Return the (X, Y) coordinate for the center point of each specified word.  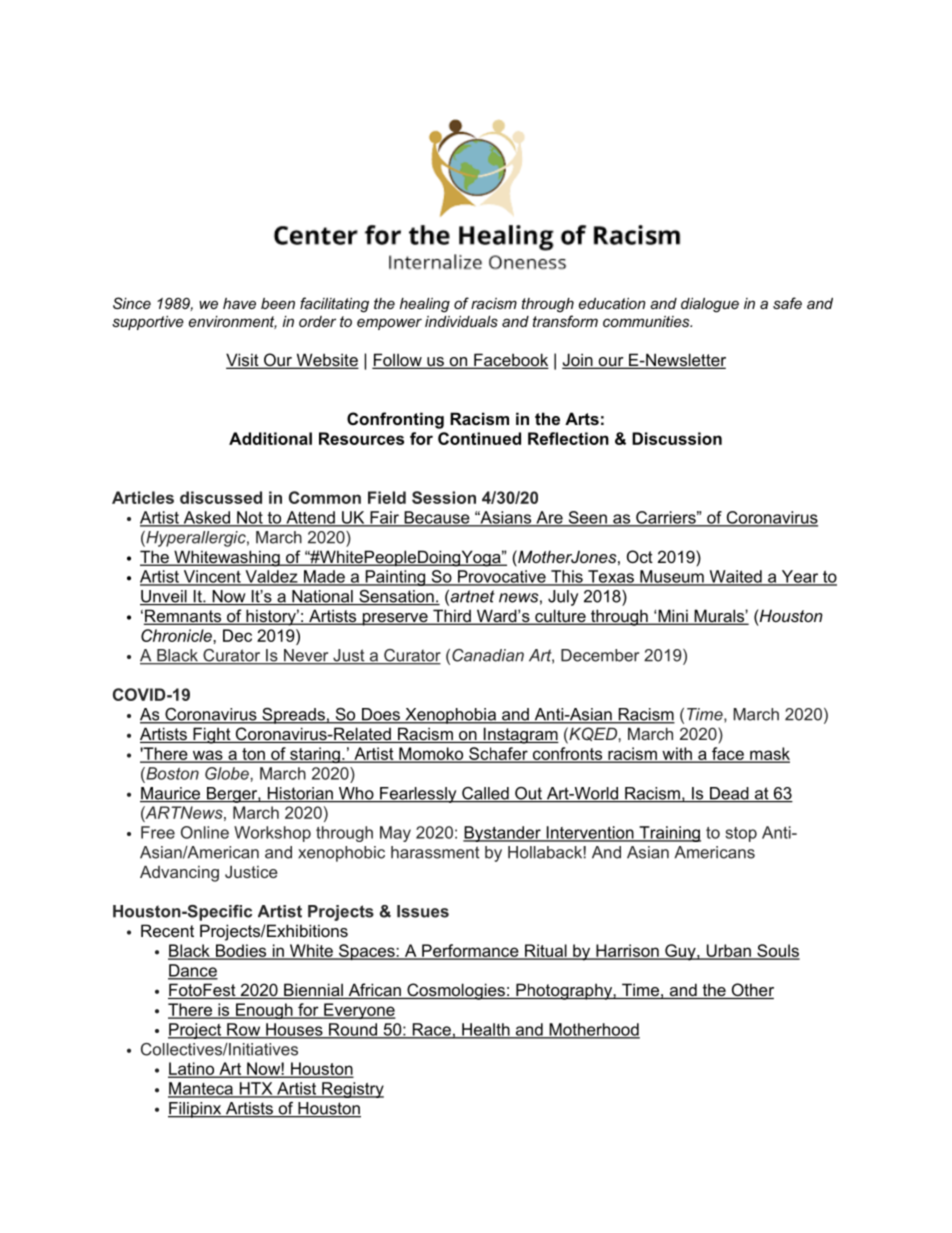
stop (741, 834)
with (677, 754)
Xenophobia (450, 716)
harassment (435, 852)
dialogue (710, 305)
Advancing (179, 873)
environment (233, 322)
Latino (192, 1070)
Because (437, 518)
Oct (640, 556)
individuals (461, 321)
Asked (207, 518)
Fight (212, 735)
